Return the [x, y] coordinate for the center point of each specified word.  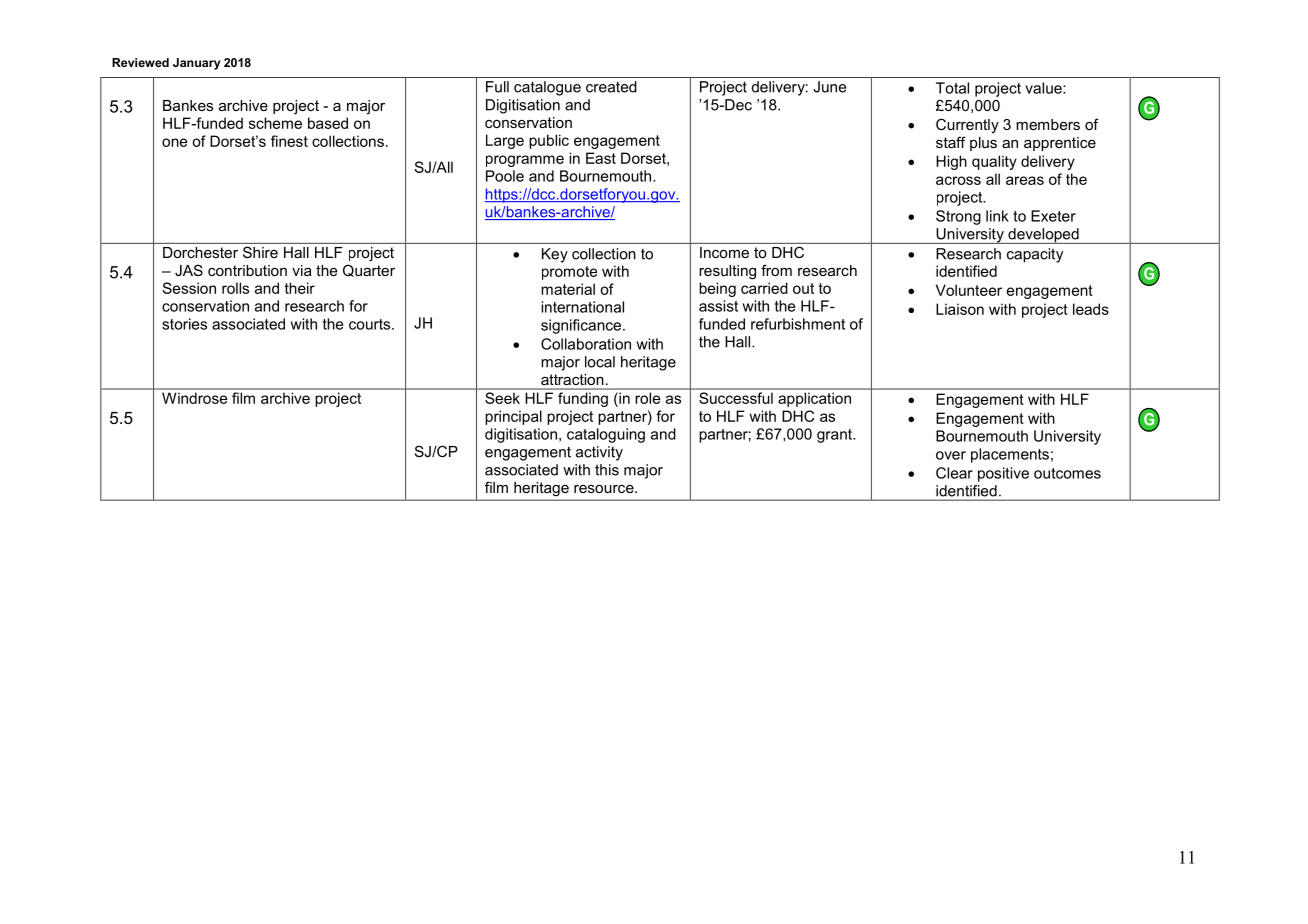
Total [952, 88]
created [611, 87]
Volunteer [969, 290]
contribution [247, 270]
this [607, 470]
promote [569, 273]
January [196, 64]
